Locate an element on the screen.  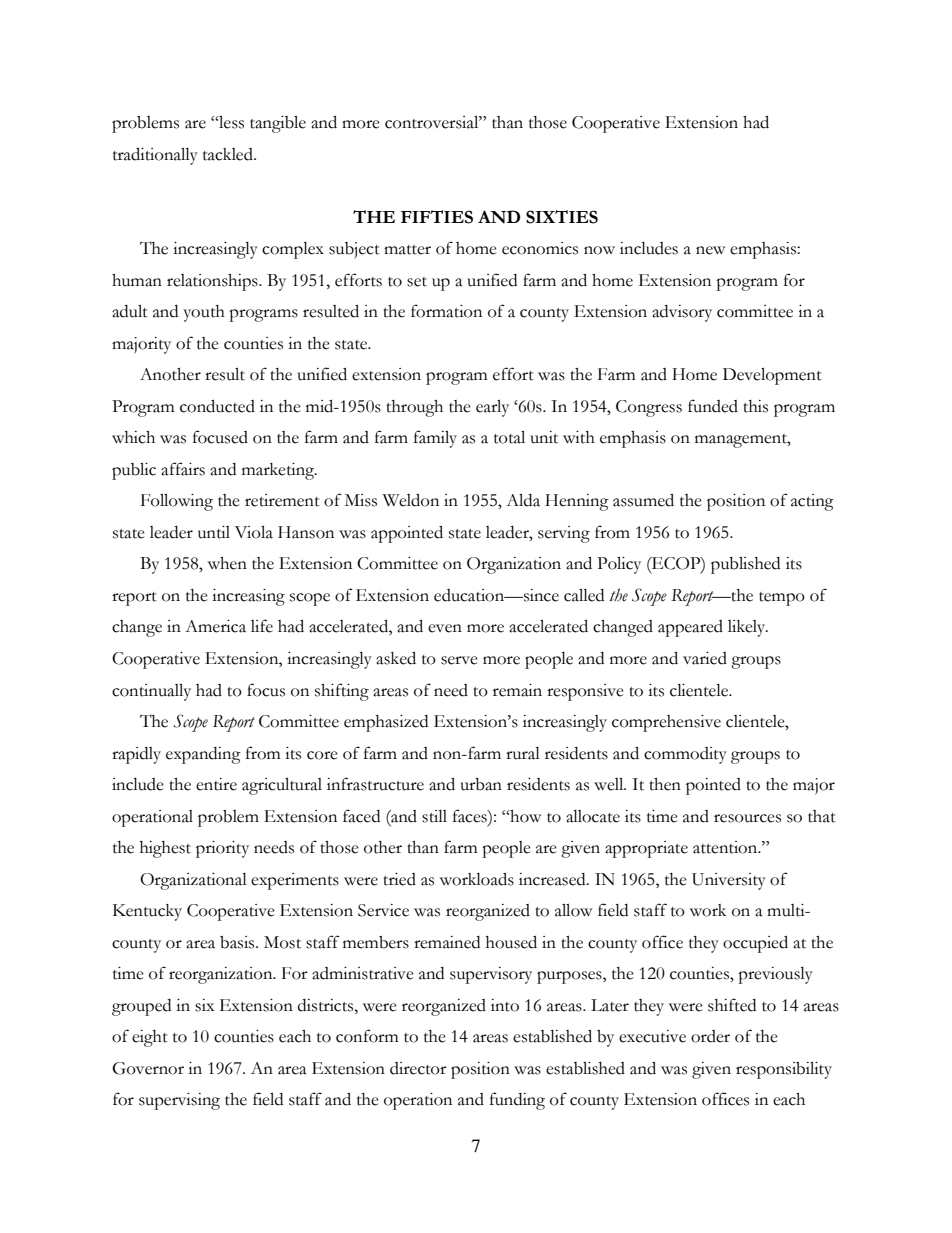
faces is located at coordinates (471, 816).
